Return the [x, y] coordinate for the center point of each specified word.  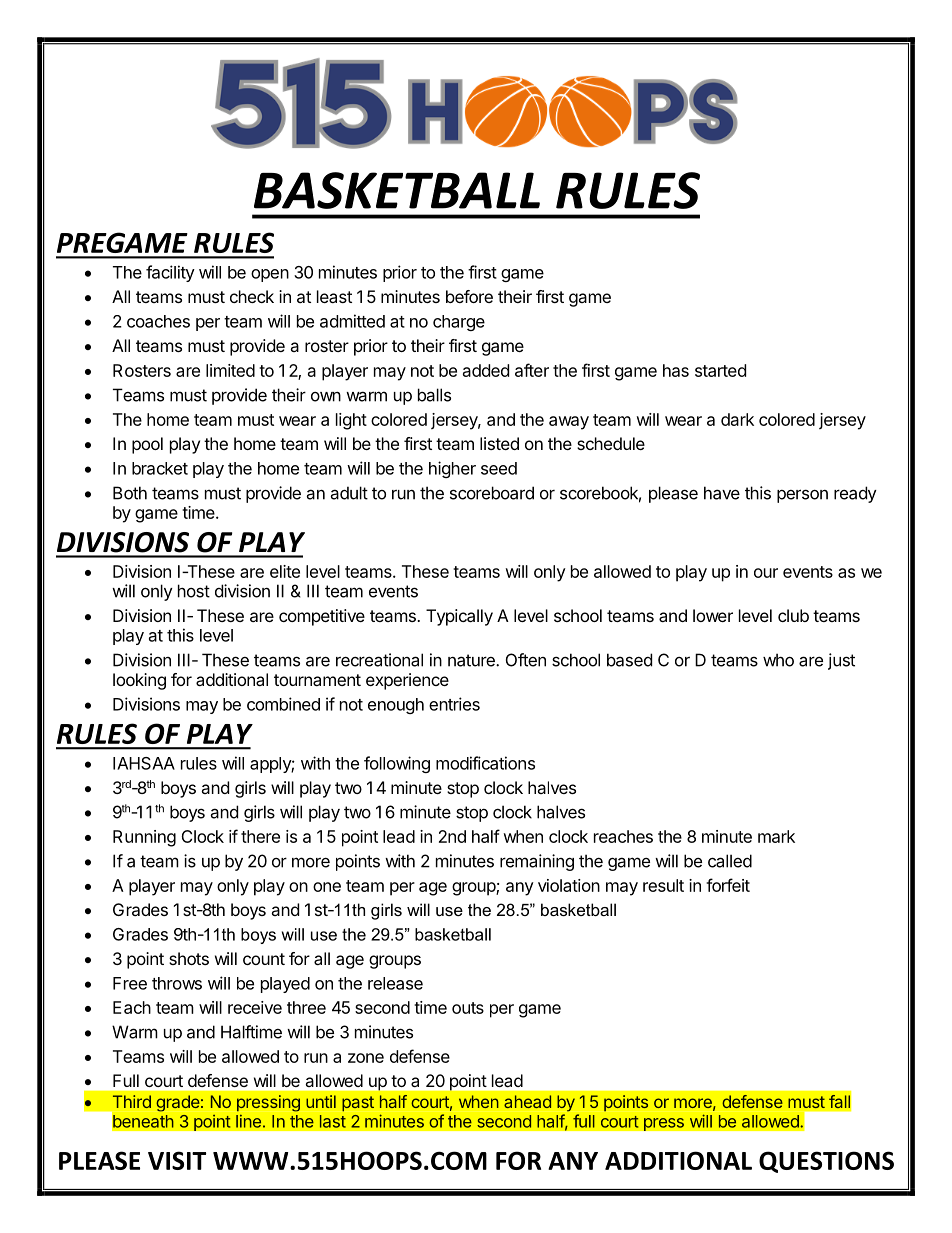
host [194, 591]
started [720, 370]
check [252, 296]
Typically [459, 617]
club [793, 615]
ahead [527, 1101]
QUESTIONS [826, 1162]
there [260, 836]
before [469, 296]
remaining [537, 862]
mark [776, 836]
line [248, 1121]
